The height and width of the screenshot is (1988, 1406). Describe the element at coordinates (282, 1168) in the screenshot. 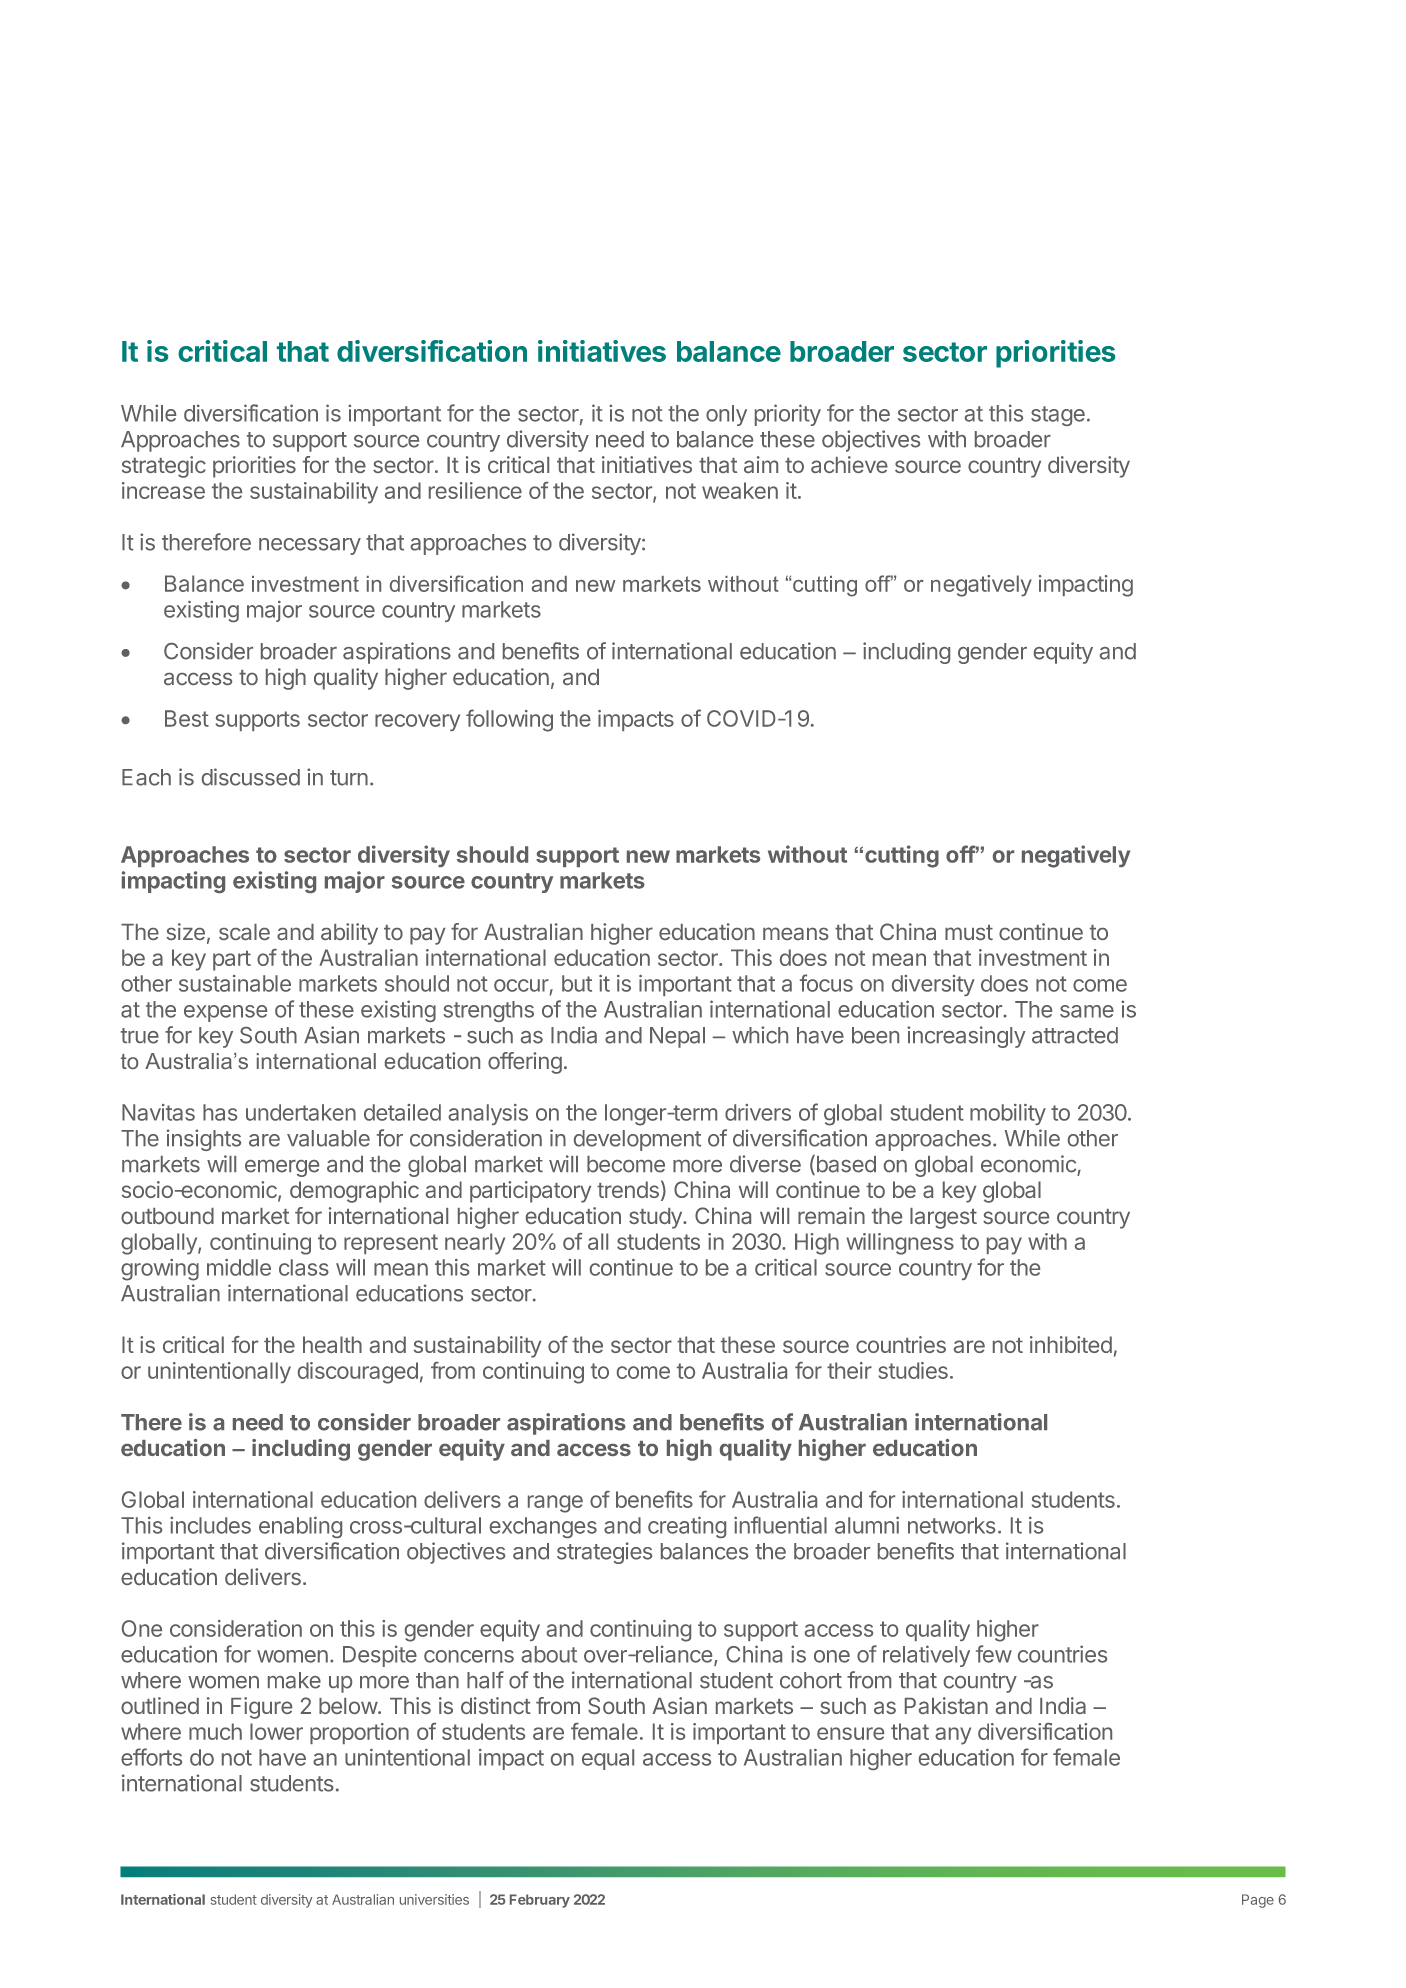

I see `emerge` at that location.
